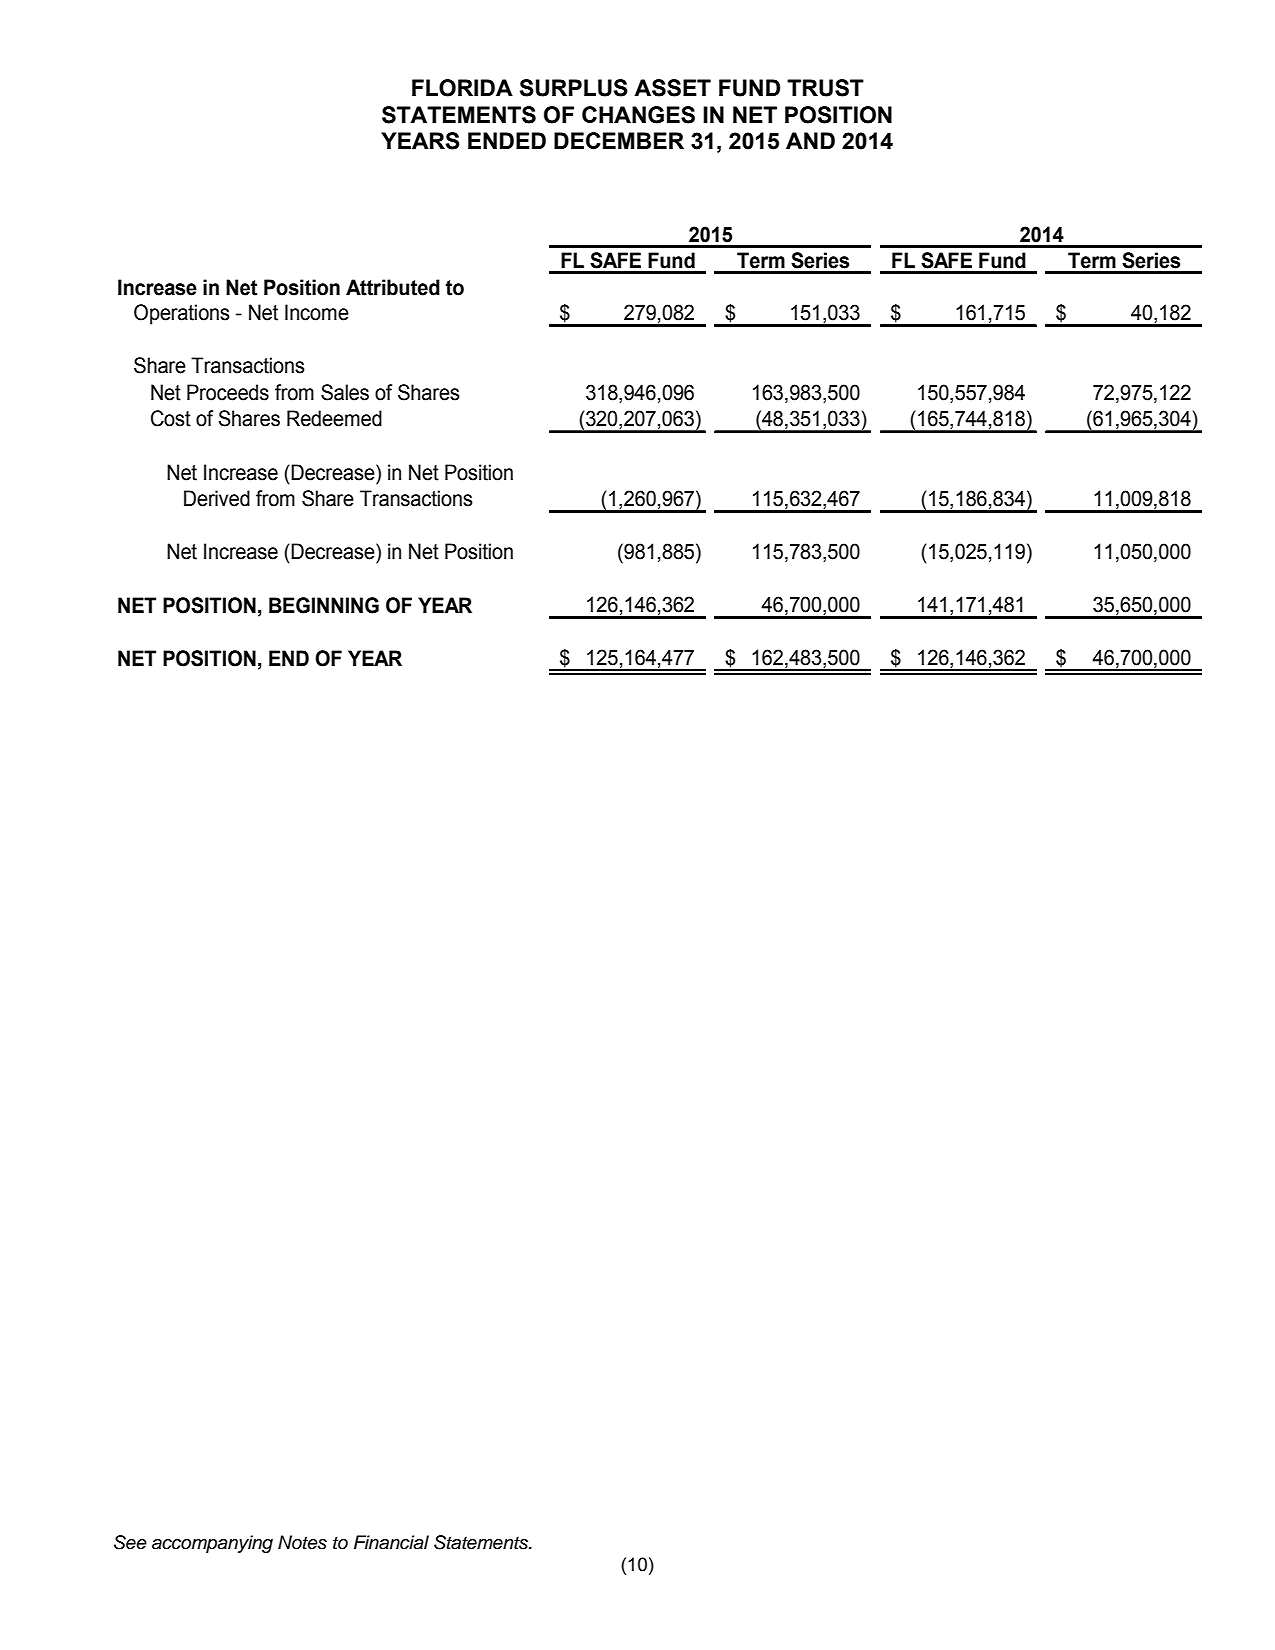  I want to click on Financial, so click(391, 1542).
